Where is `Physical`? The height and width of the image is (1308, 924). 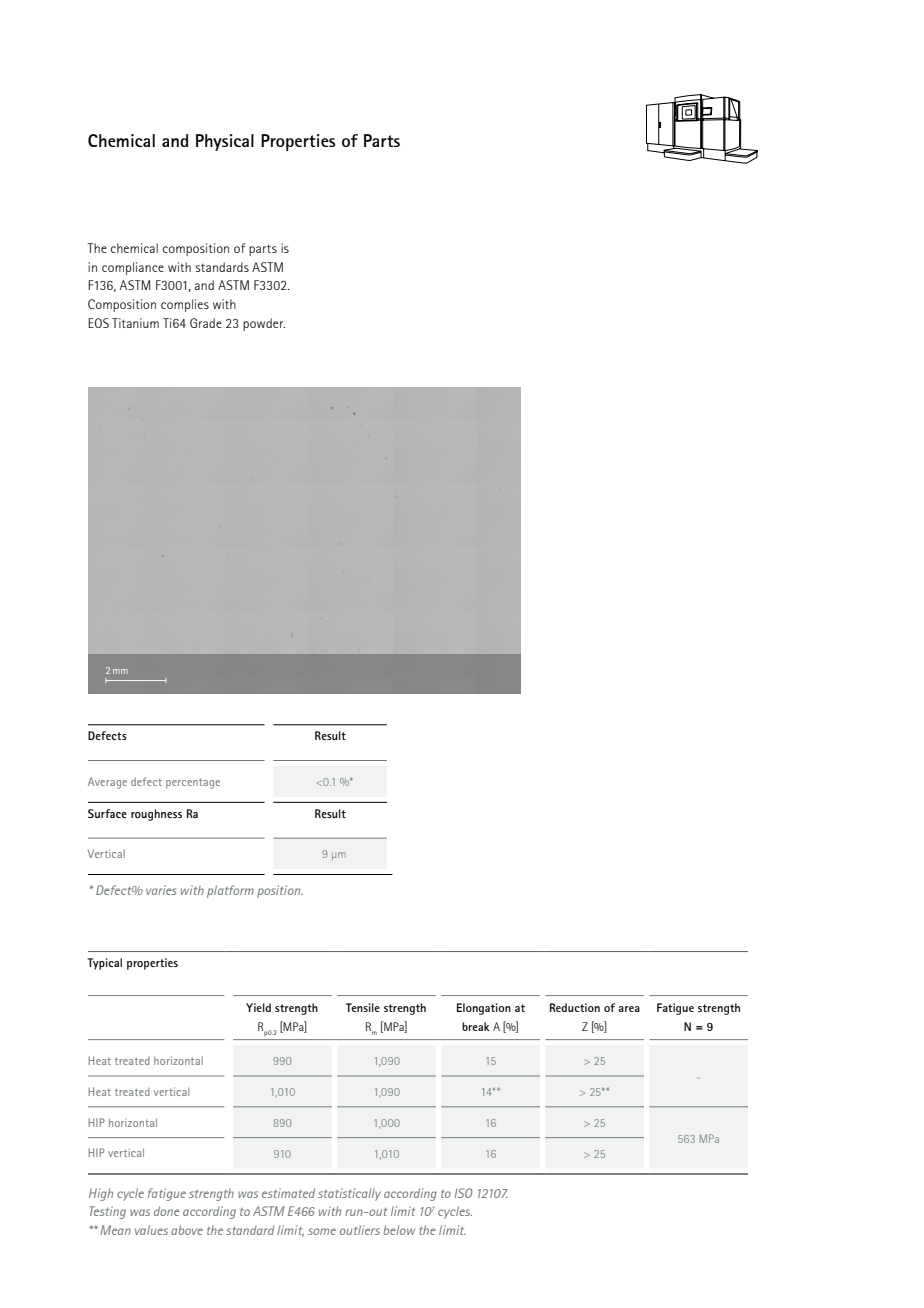
Physical is located at coordinates (225, 142).
